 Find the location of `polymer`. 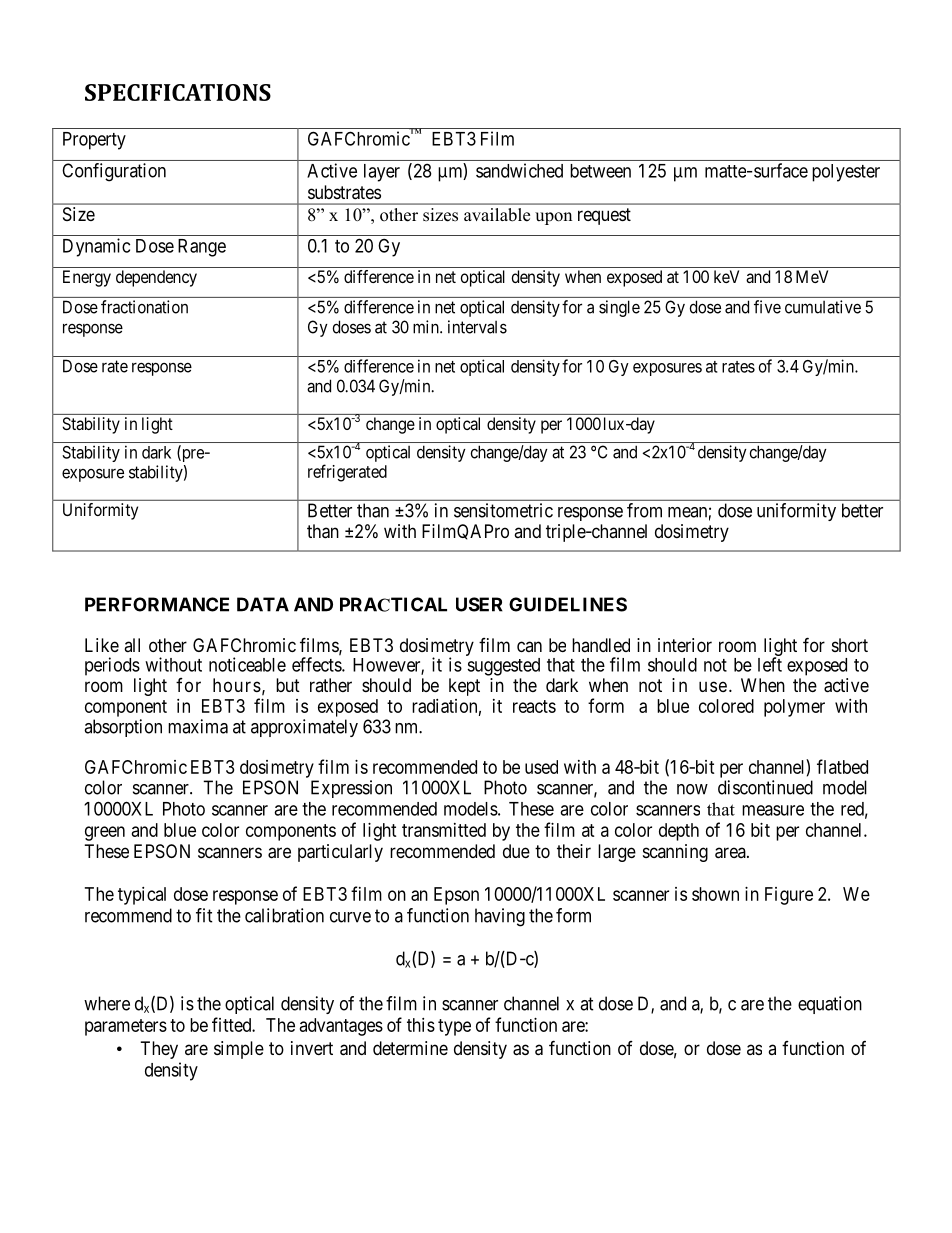

polymer is located at coordinates (794, 708).
